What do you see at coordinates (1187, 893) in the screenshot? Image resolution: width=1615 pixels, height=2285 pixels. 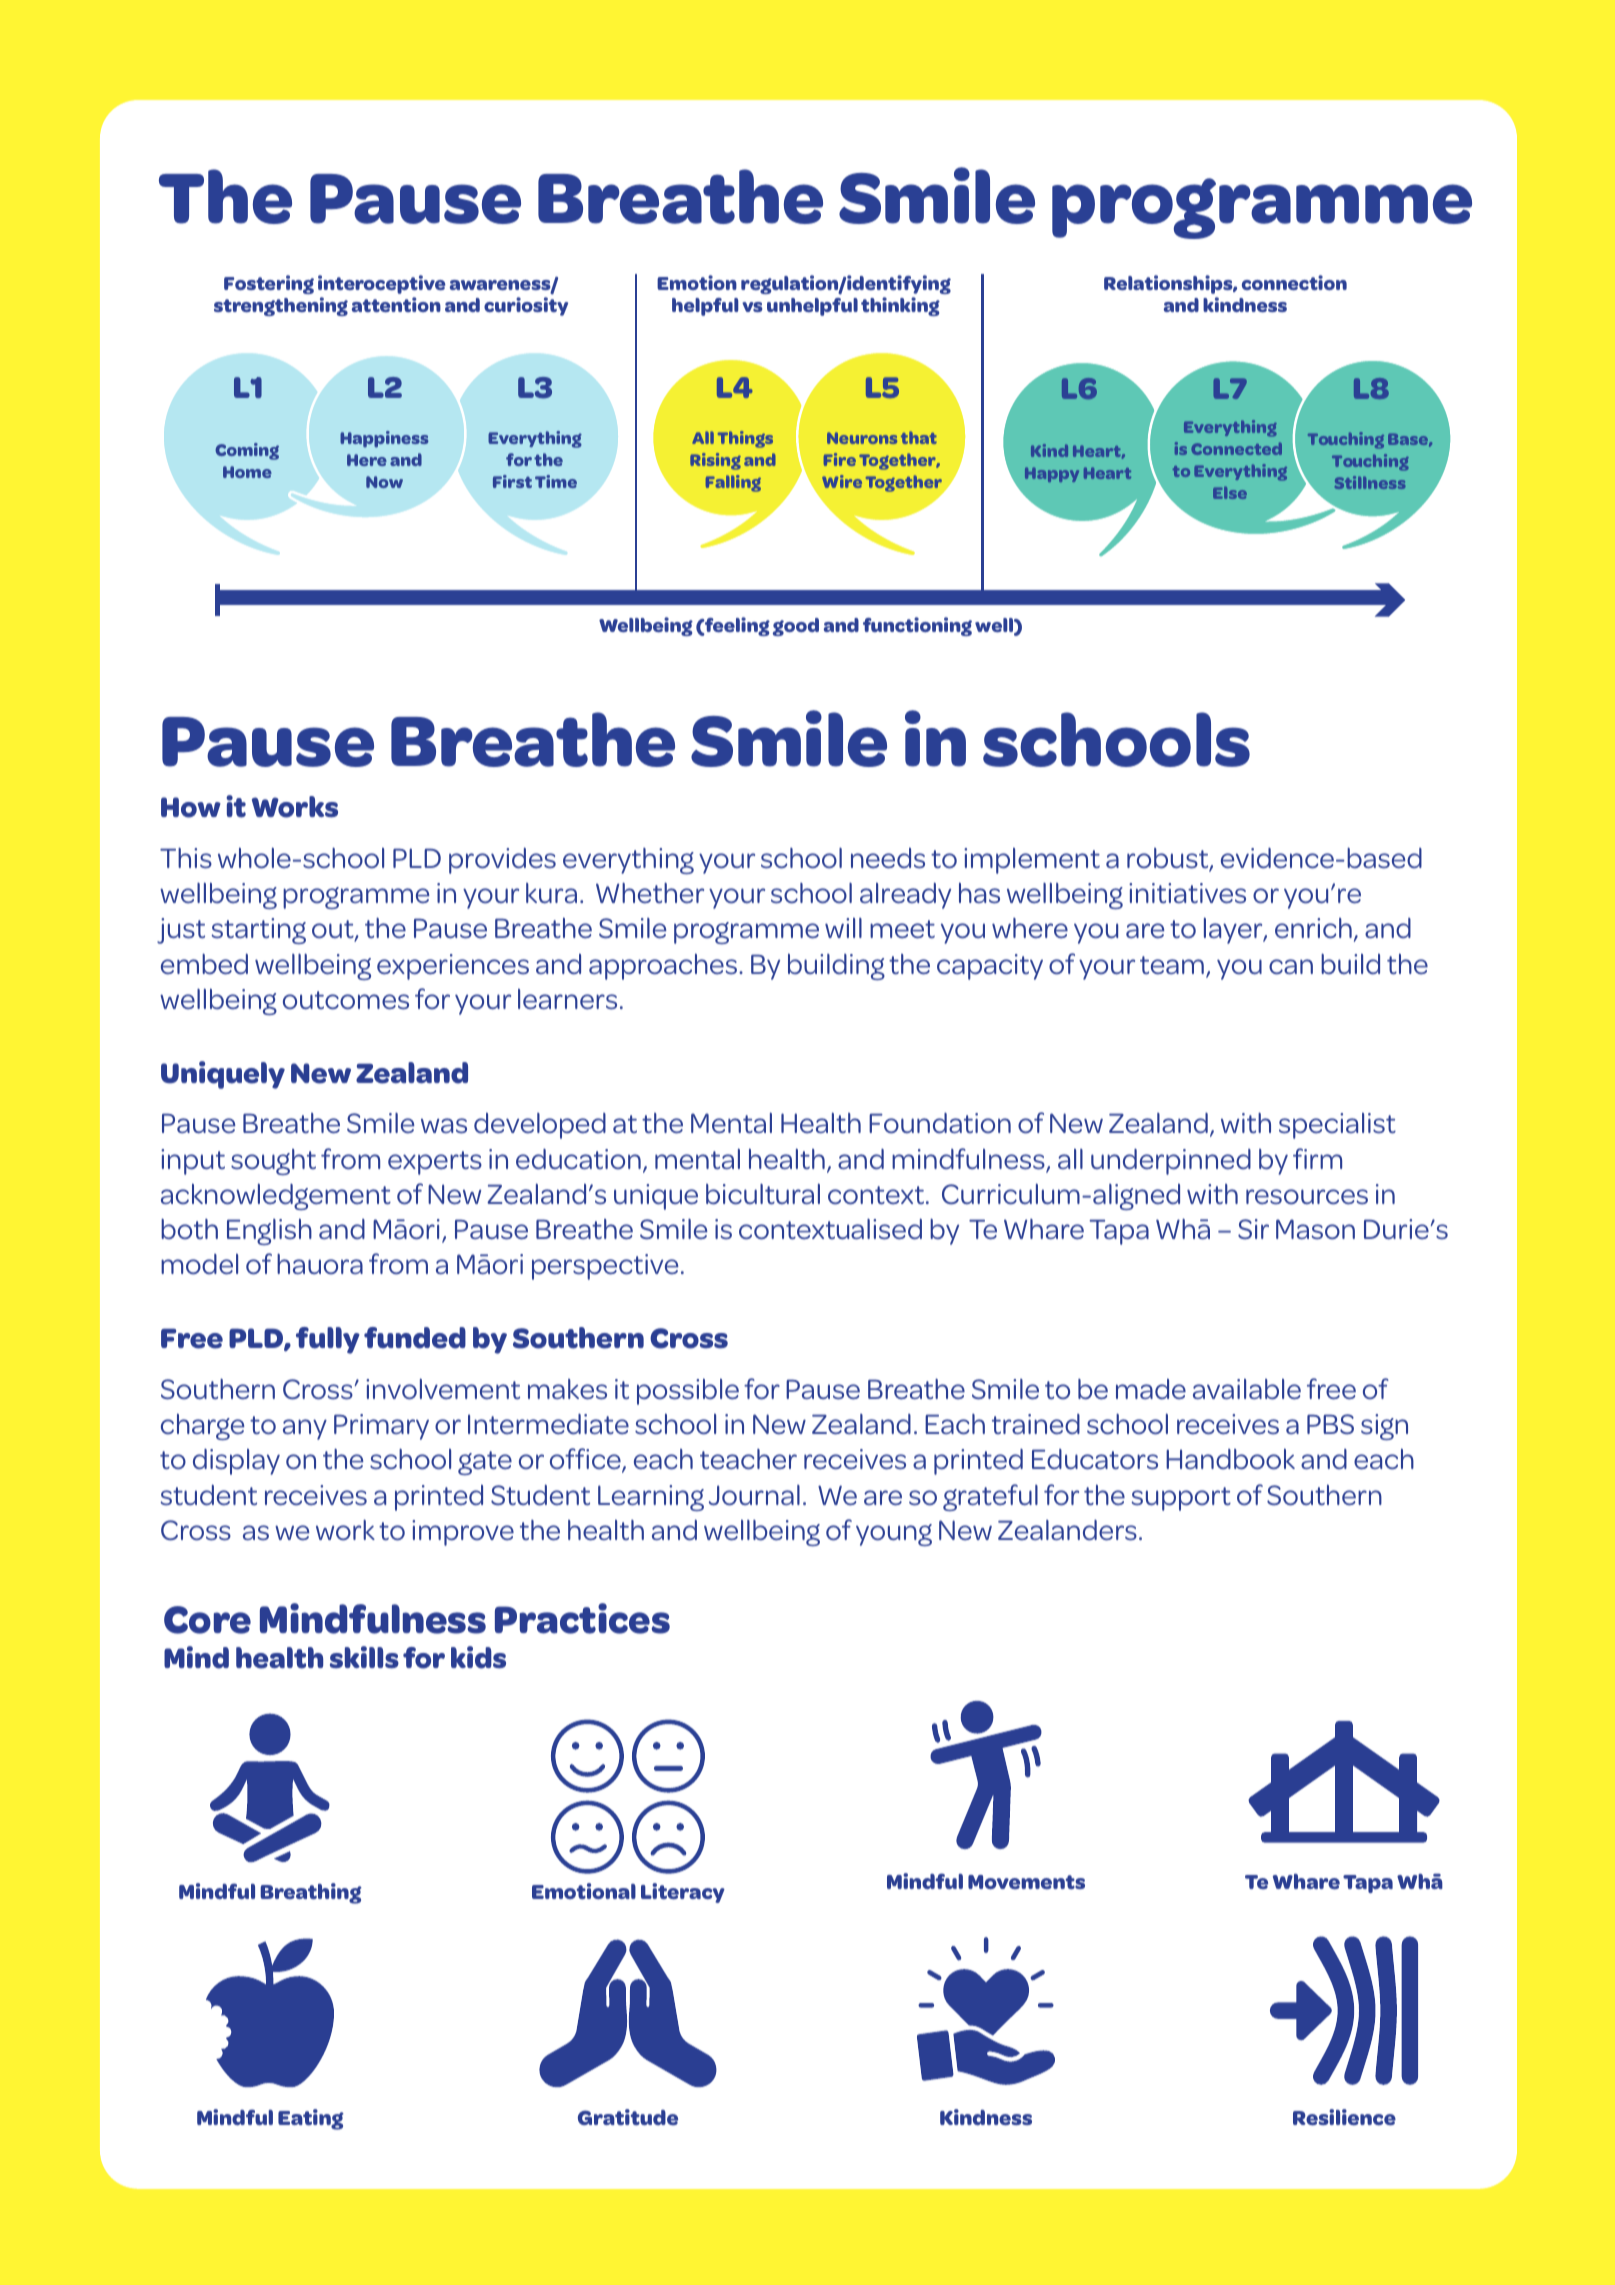 I see `initiatives` at bounding box center [1187, 893].
